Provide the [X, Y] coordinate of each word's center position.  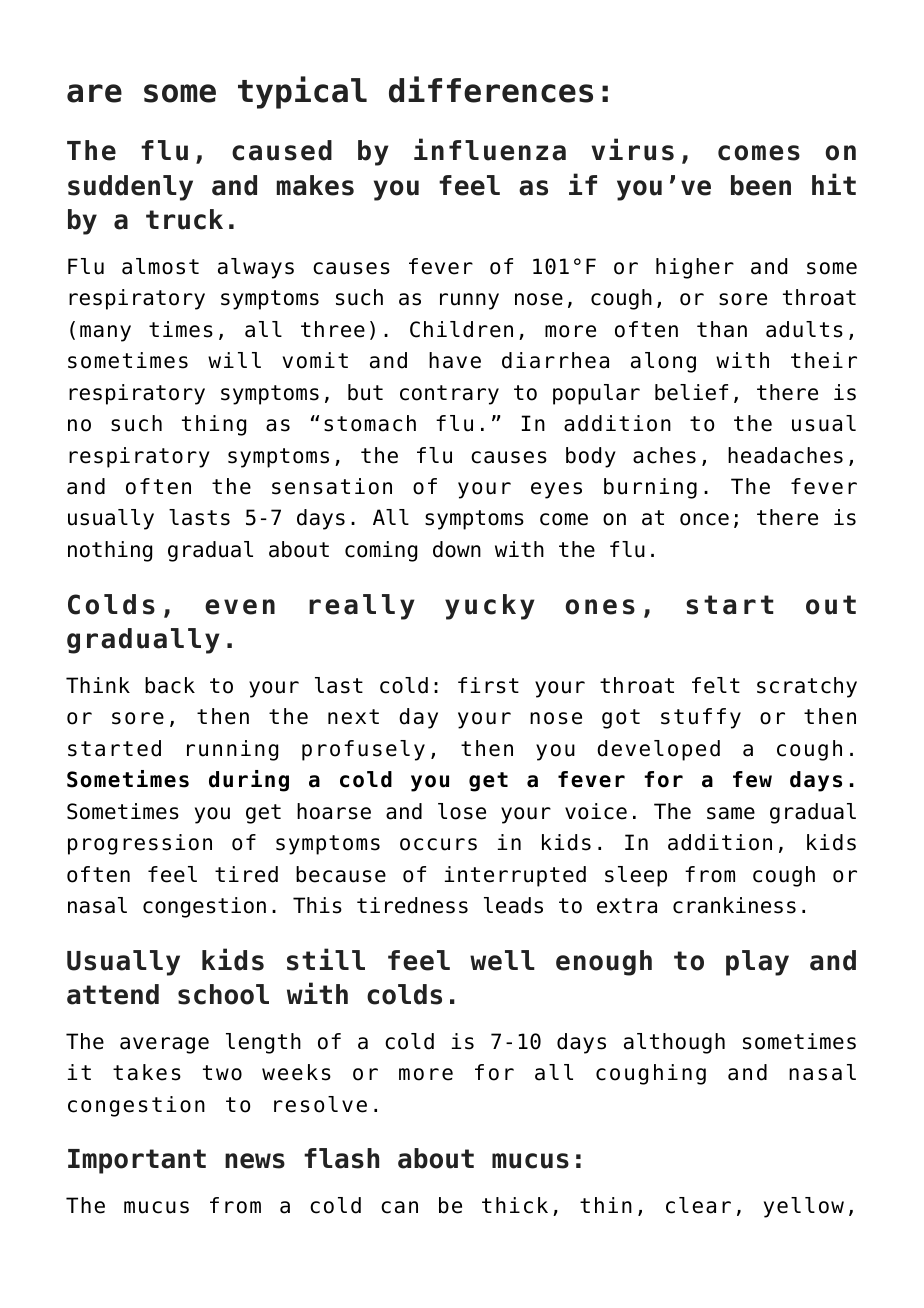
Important [137, 1161]
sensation [332, 486]
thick [515, 1205]
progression [140, 844]
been [761, 185]
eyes [556, 490]
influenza [490, 149]
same [731, 813]
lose [462, 811]
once [704, 519]
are [94, 93]
